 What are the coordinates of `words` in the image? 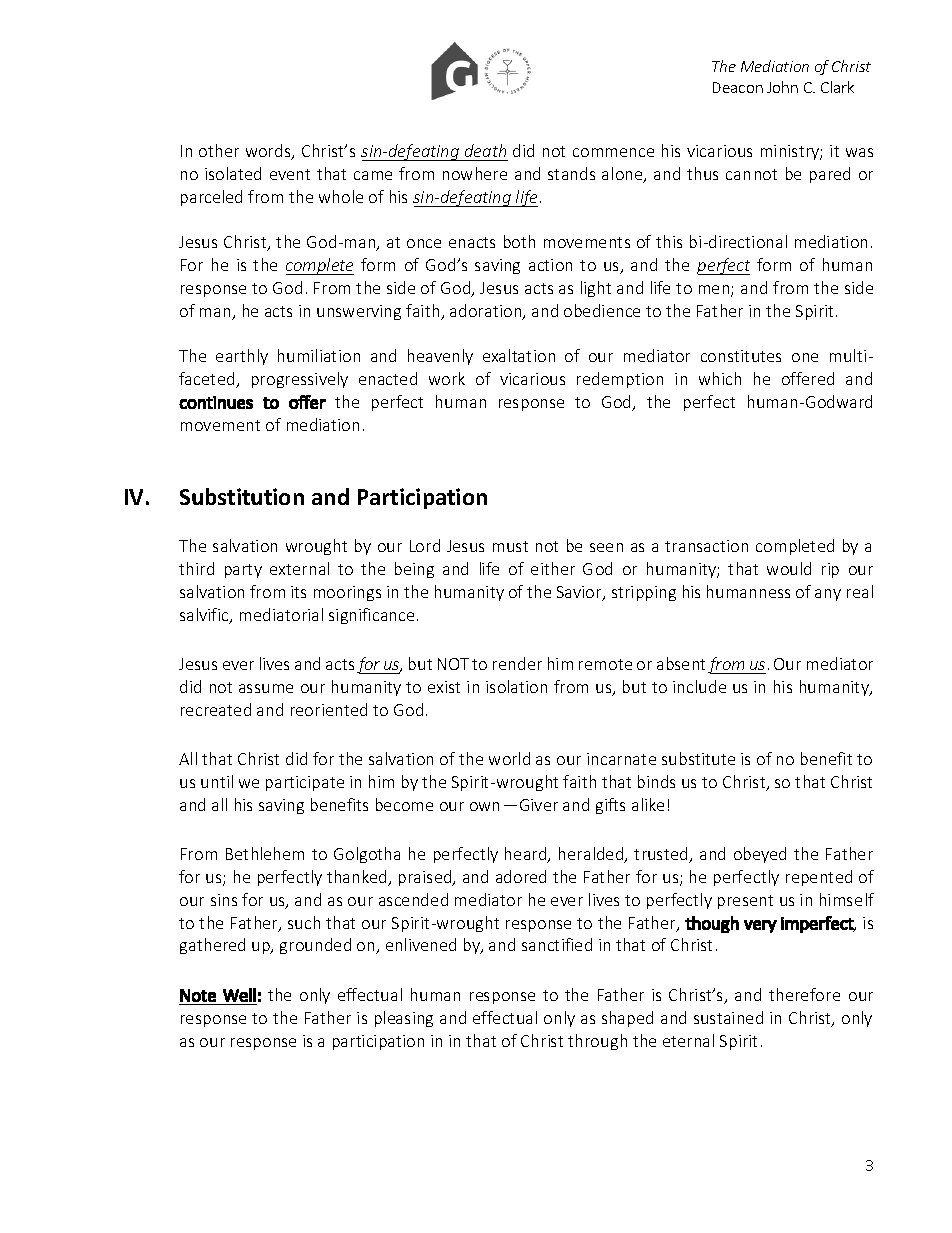 It's located at (269, 152).
